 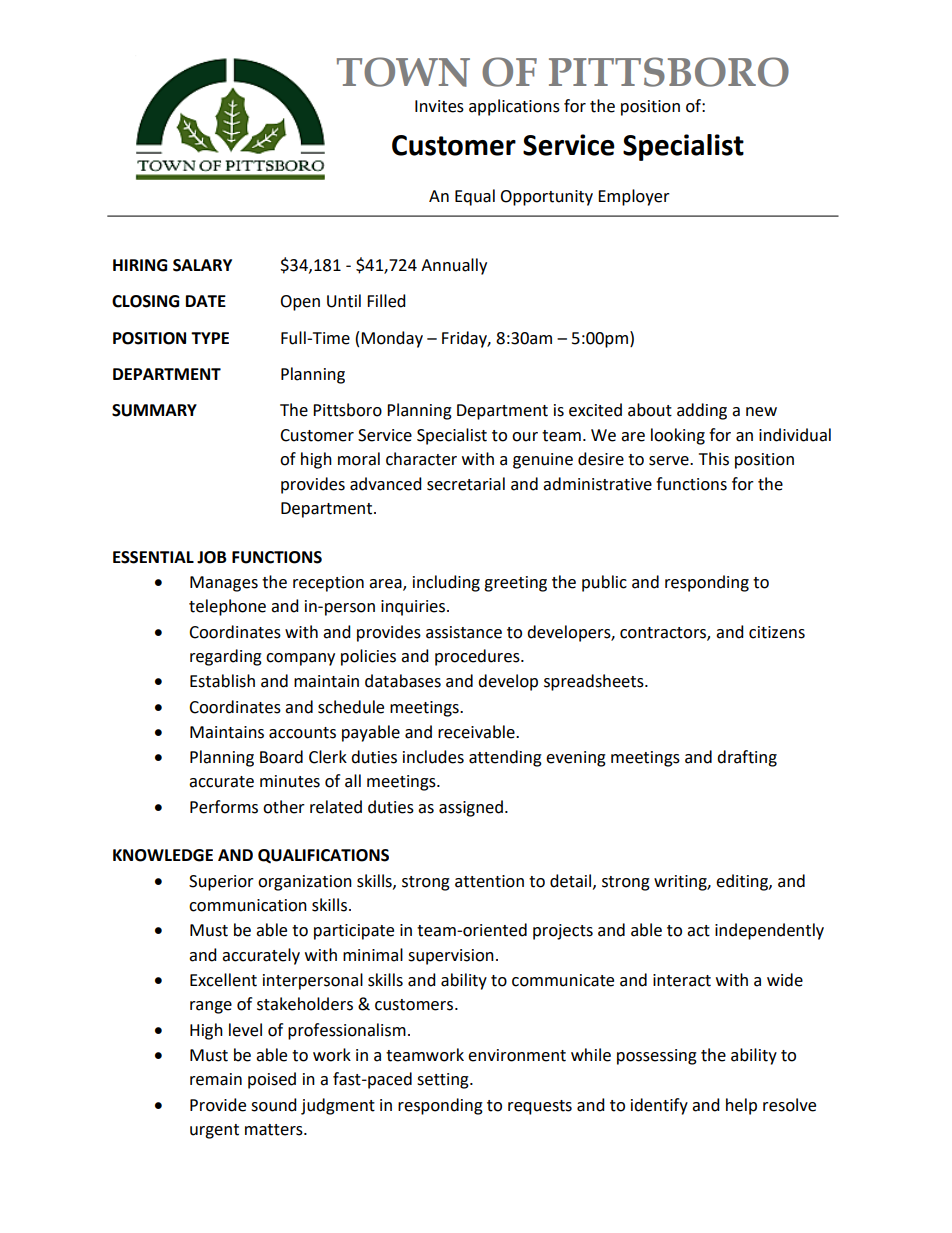 What do you see at coordinates (439, 106) in the page?
I see `Invites` at bounding box center [439, 106].
